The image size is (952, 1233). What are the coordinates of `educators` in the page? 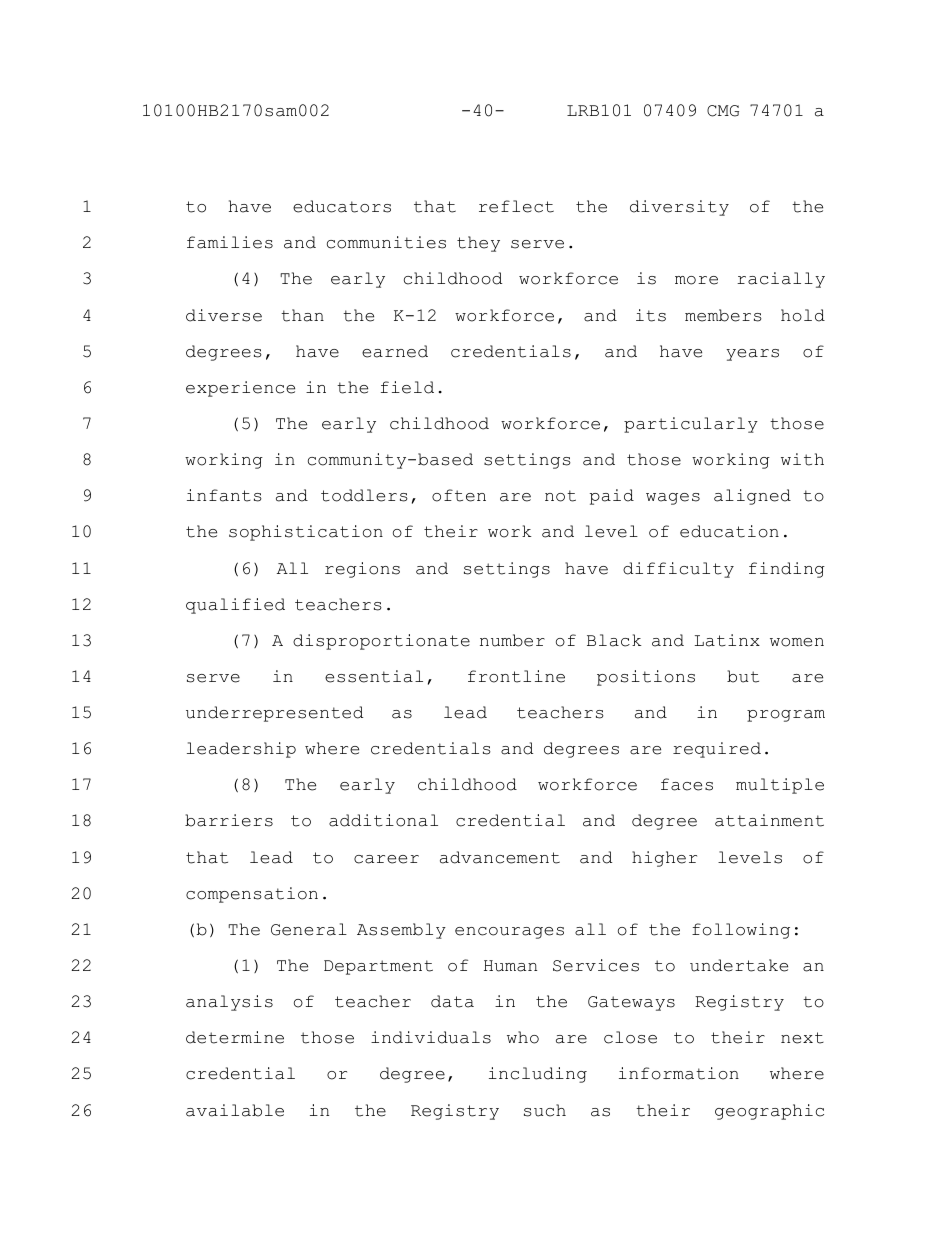 It's located at (342, 206).
